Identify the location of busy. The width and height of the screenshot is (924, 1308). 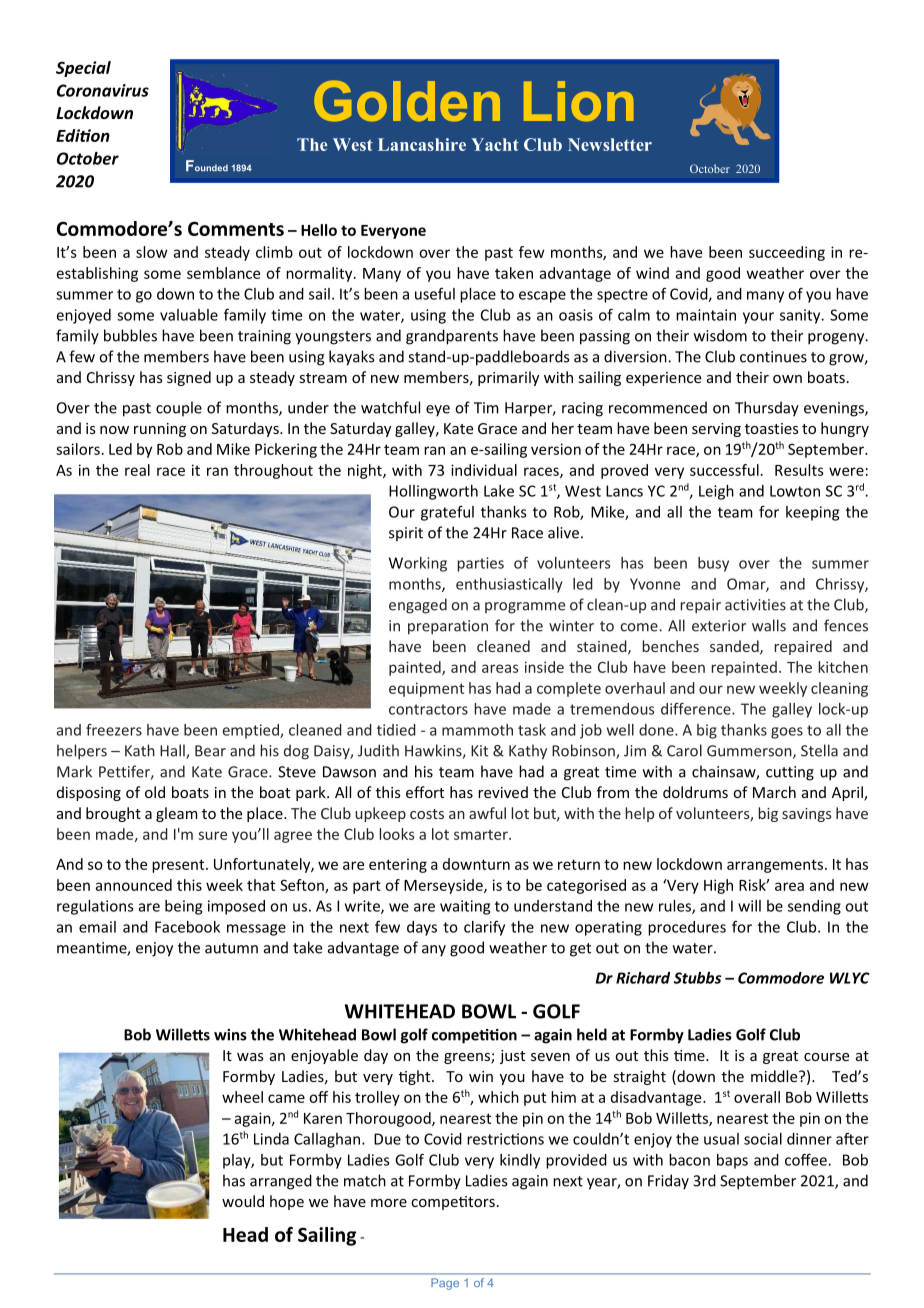
(713, 564).
